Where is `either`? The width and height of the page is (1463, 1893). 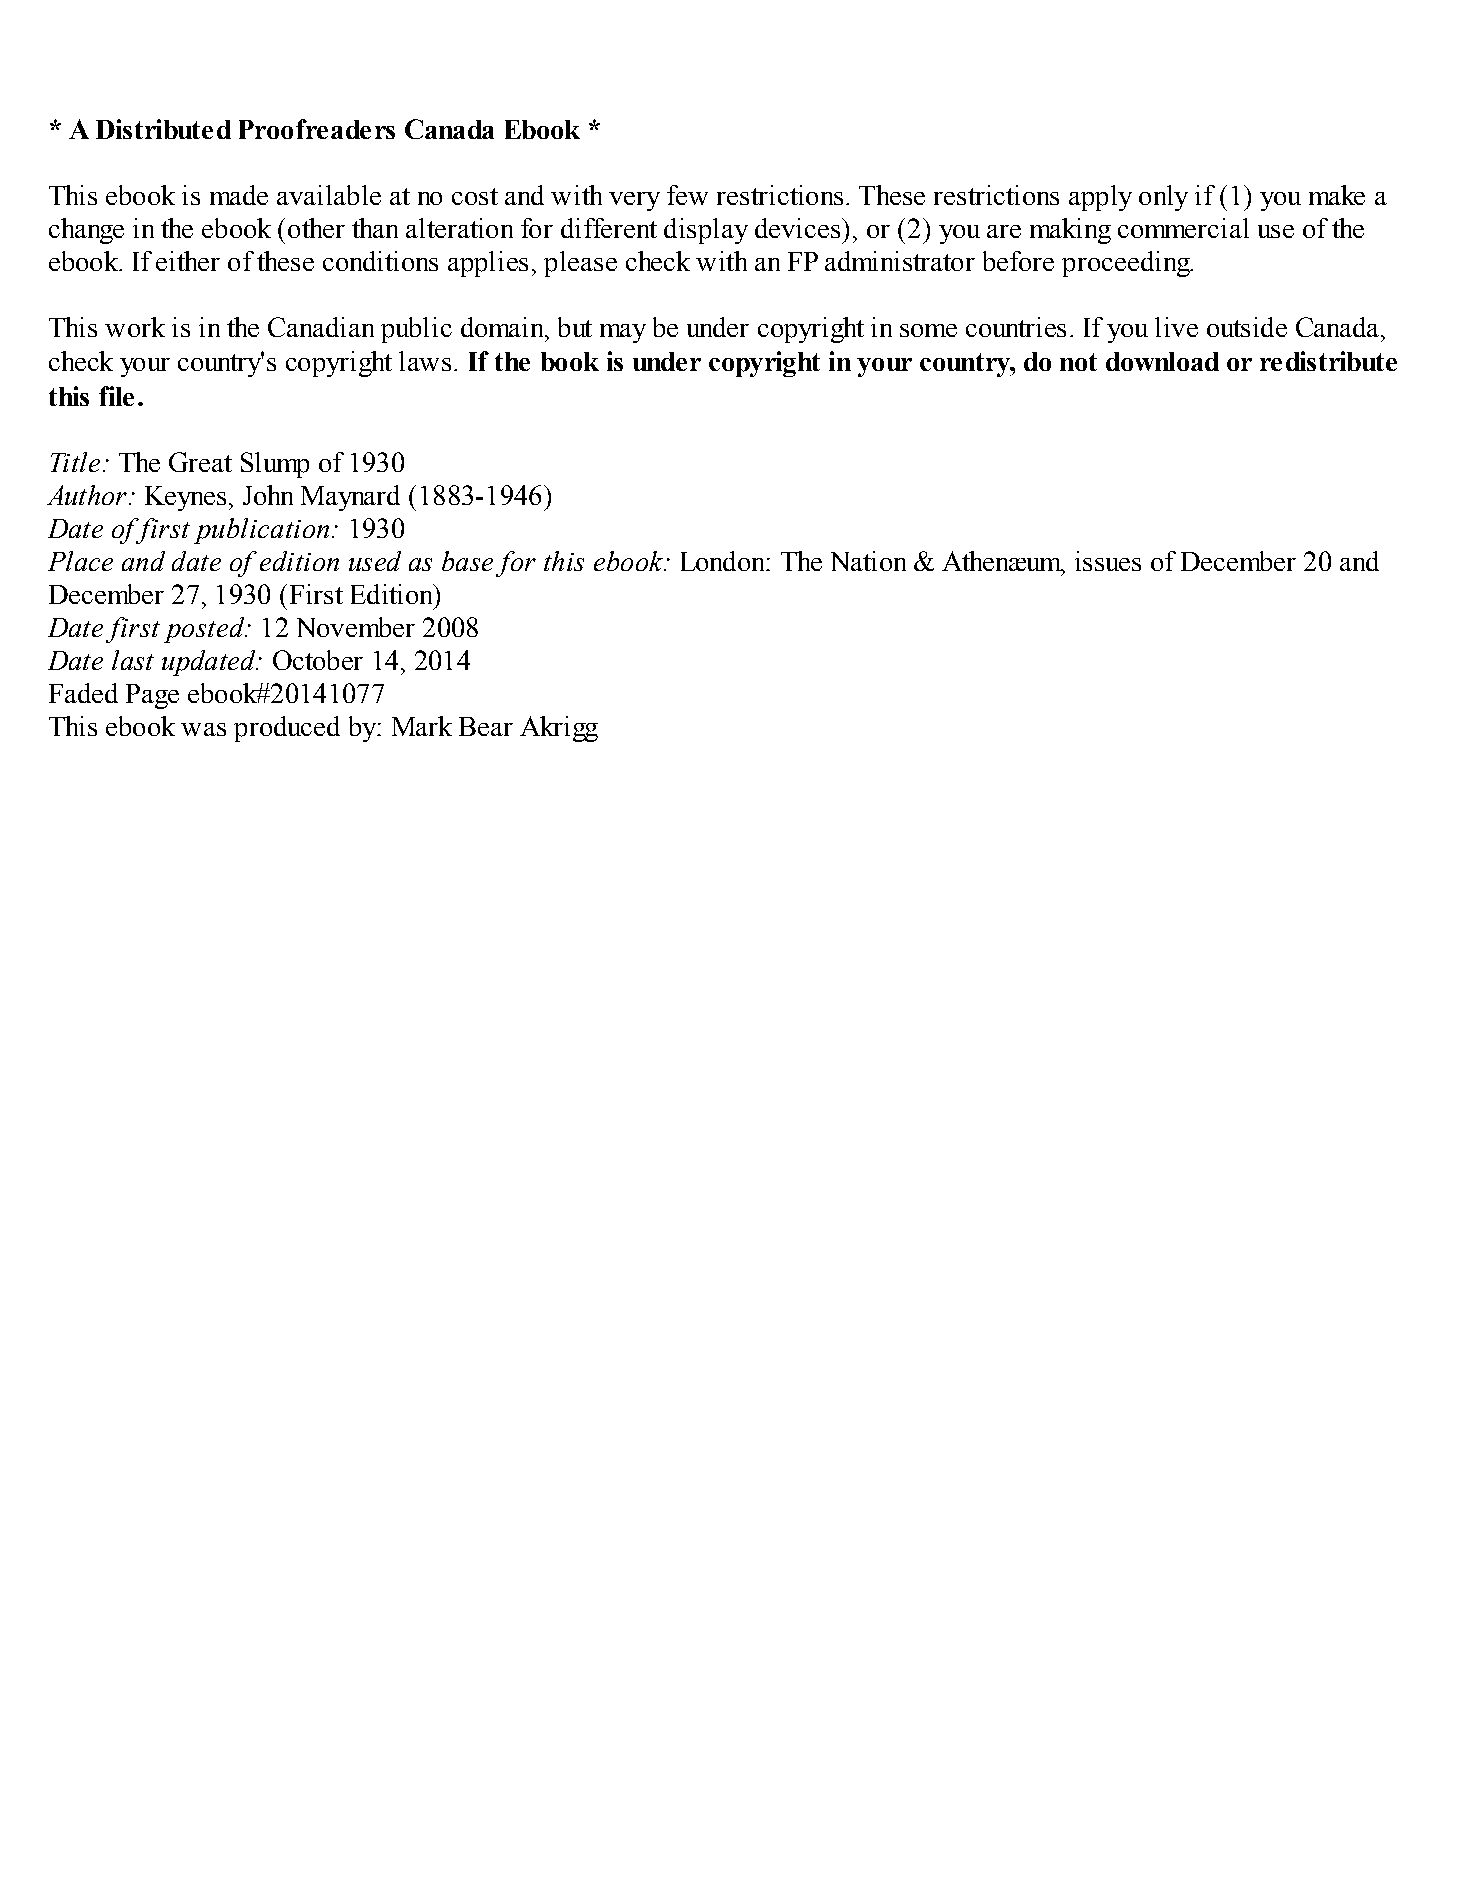
either is located at coordinates (188, 261).
